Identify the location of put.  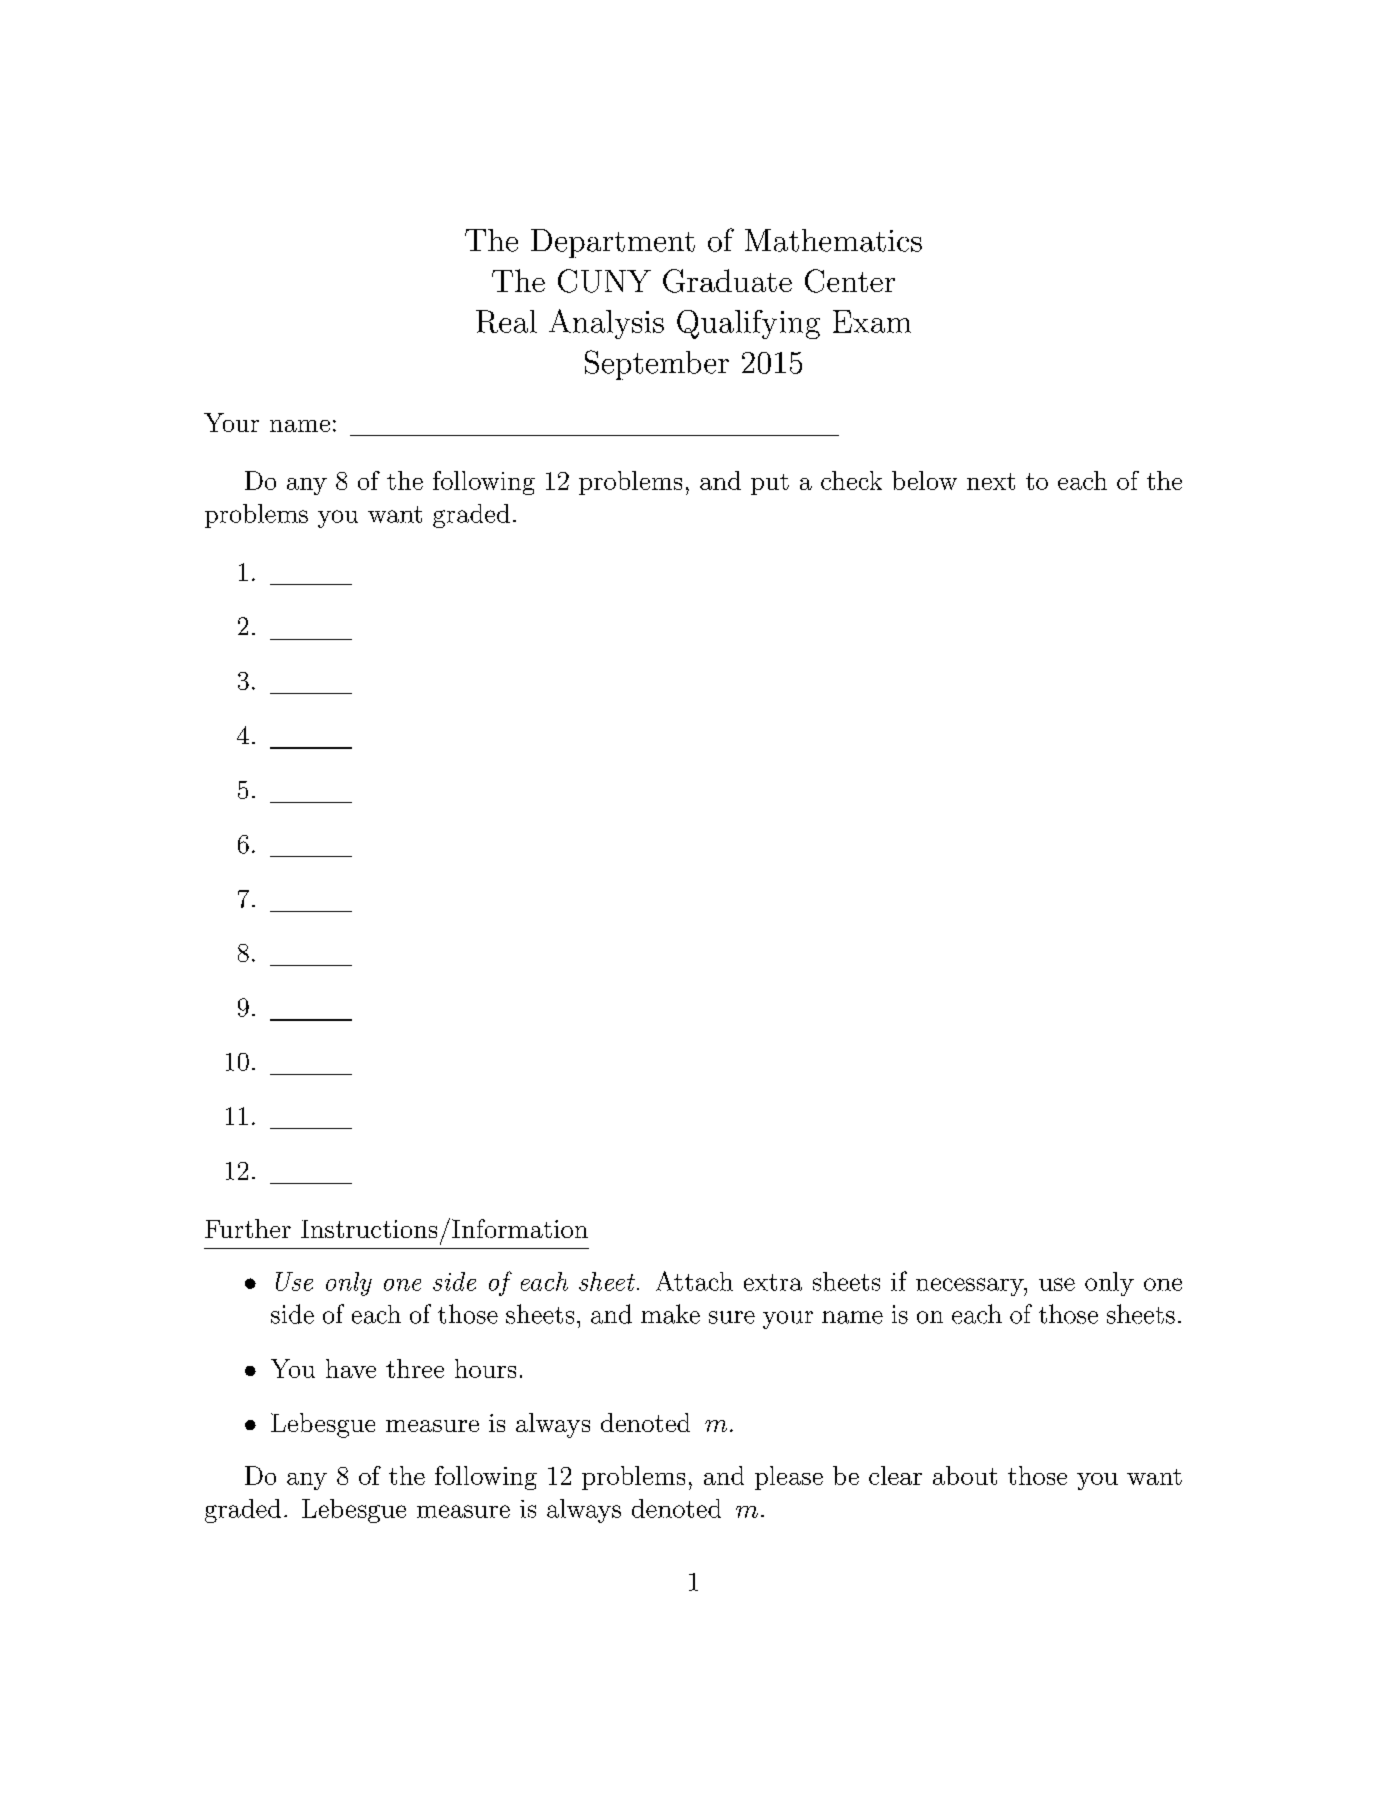
(770, 484).
